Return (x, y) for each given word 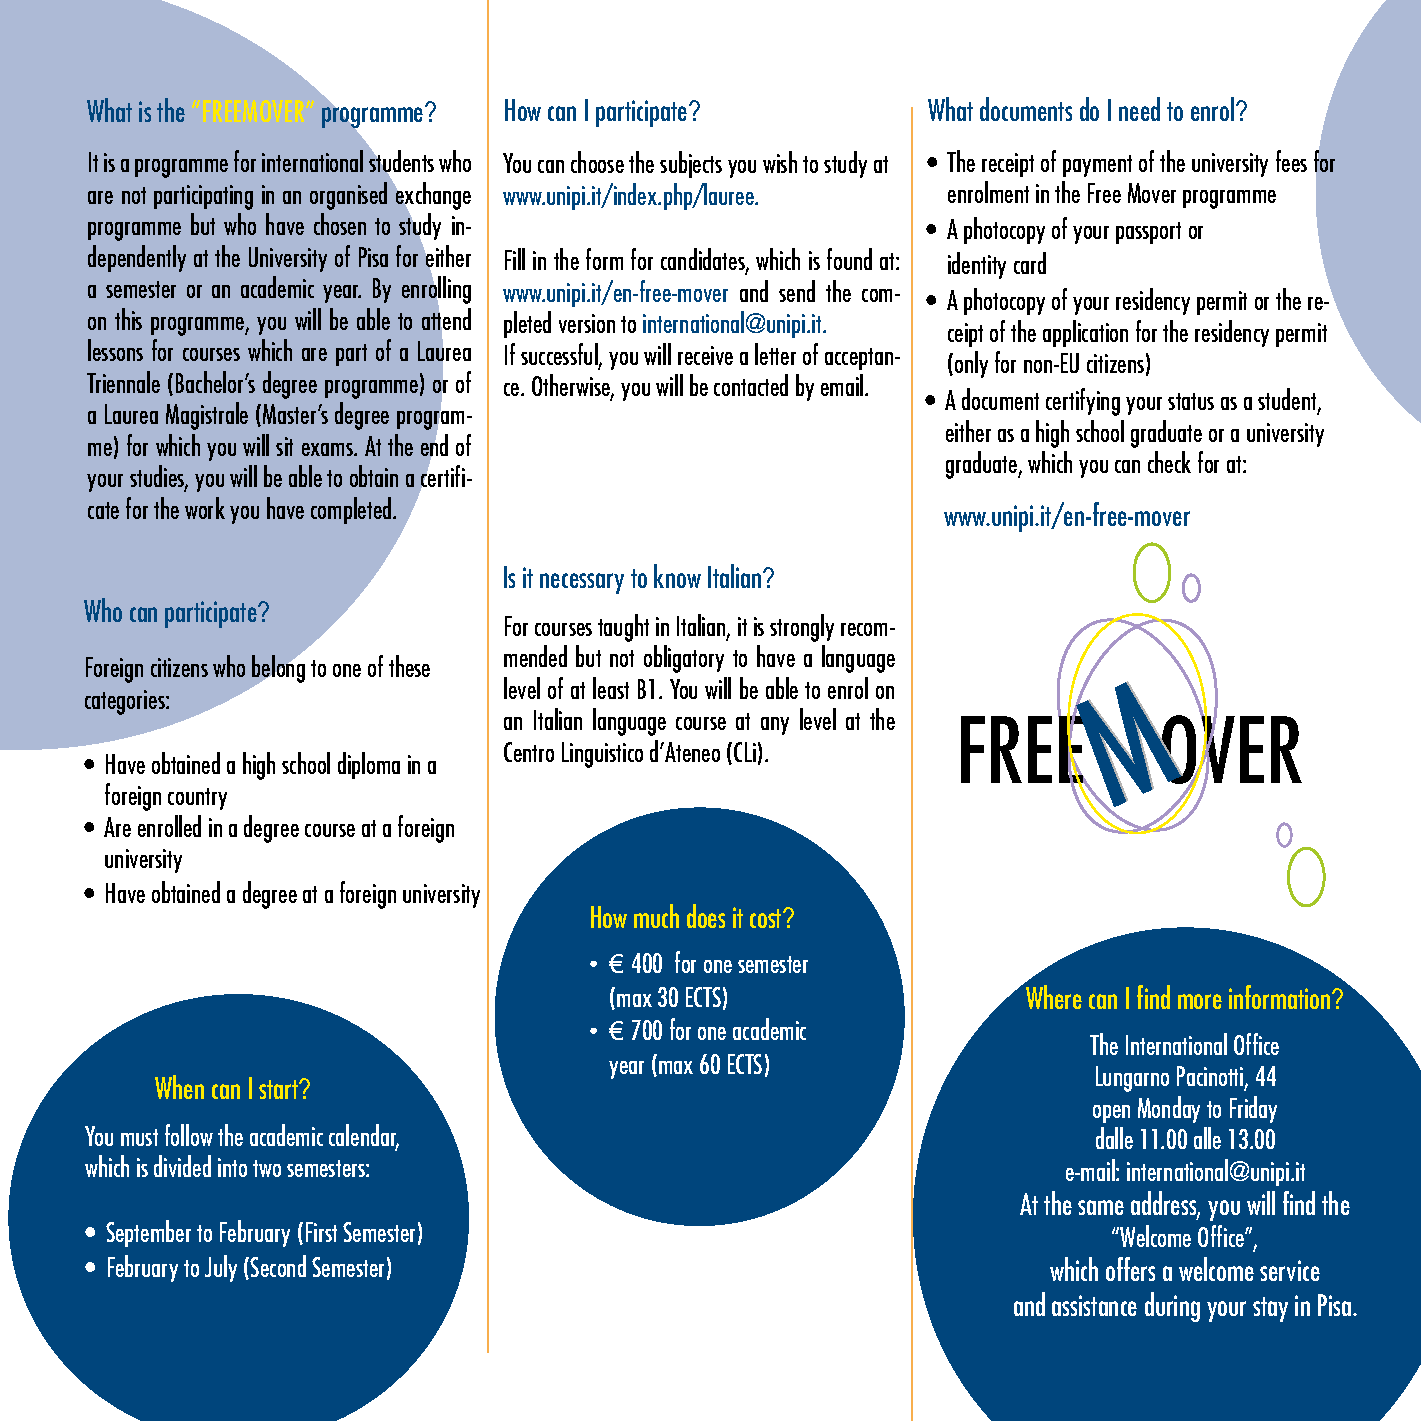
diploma (369, 765)
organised (348, 196)
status (1191, 401)
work (205, 508)
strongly (802, 628)
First (321, 1232)
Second (278, 1266)
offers (1130, 1269)
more (1200, 1001)
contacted (751, 385)
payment (1097, 166)
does (706, 916)
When (179, 1087)
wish (780, 162)
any (775, 726)
